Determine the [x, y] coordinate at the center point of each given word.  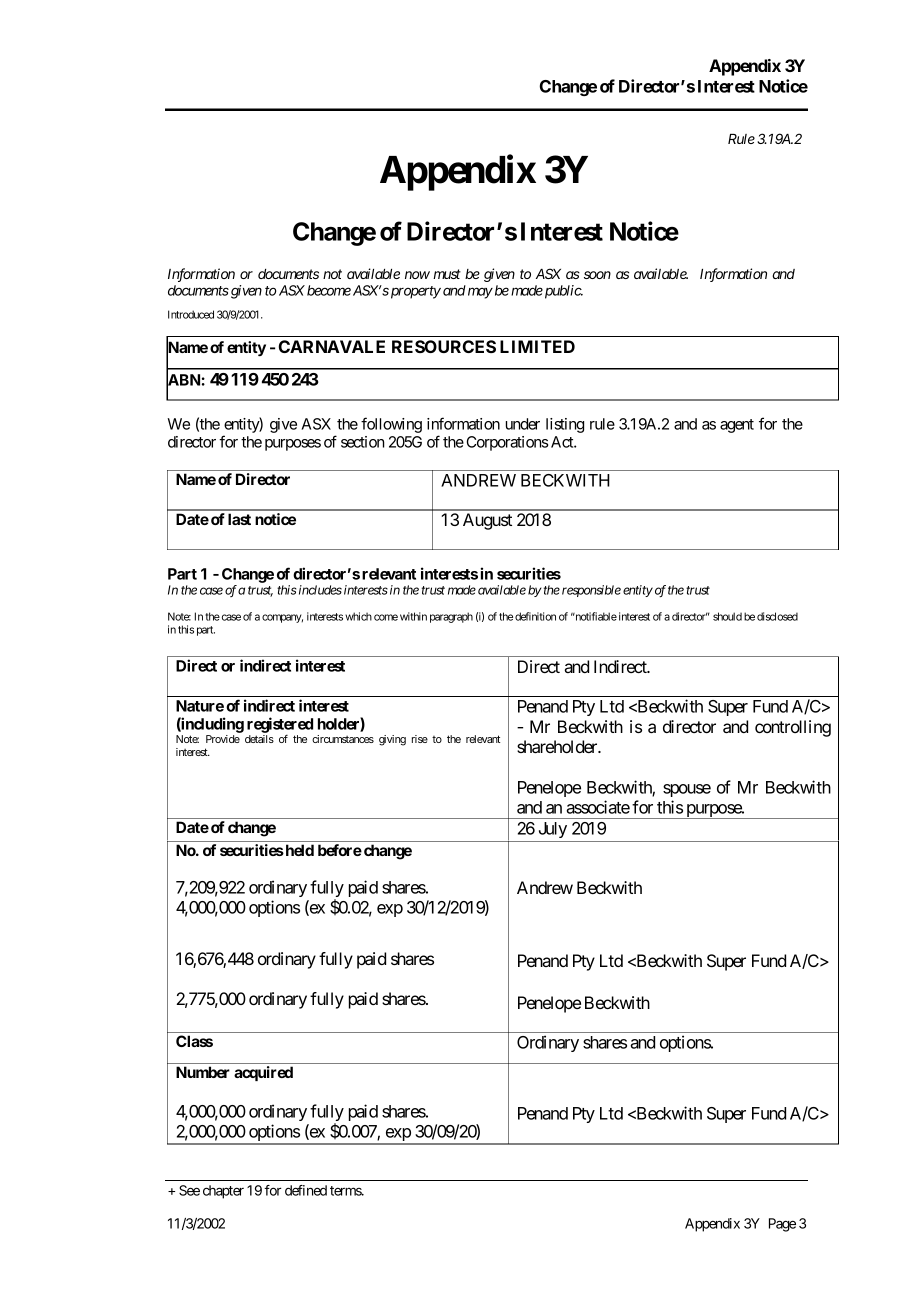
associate [598, 807]
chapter [223, 1192]
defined [306, 1190]
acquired [263, 1073]
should [727, 616]
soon [597, 275]
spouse [687, 790]
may [480, 293]
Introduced [191, 314]
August [487, 521]
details [259, 739]
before [340, 850]
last [239, 519]
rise [420, 739]
